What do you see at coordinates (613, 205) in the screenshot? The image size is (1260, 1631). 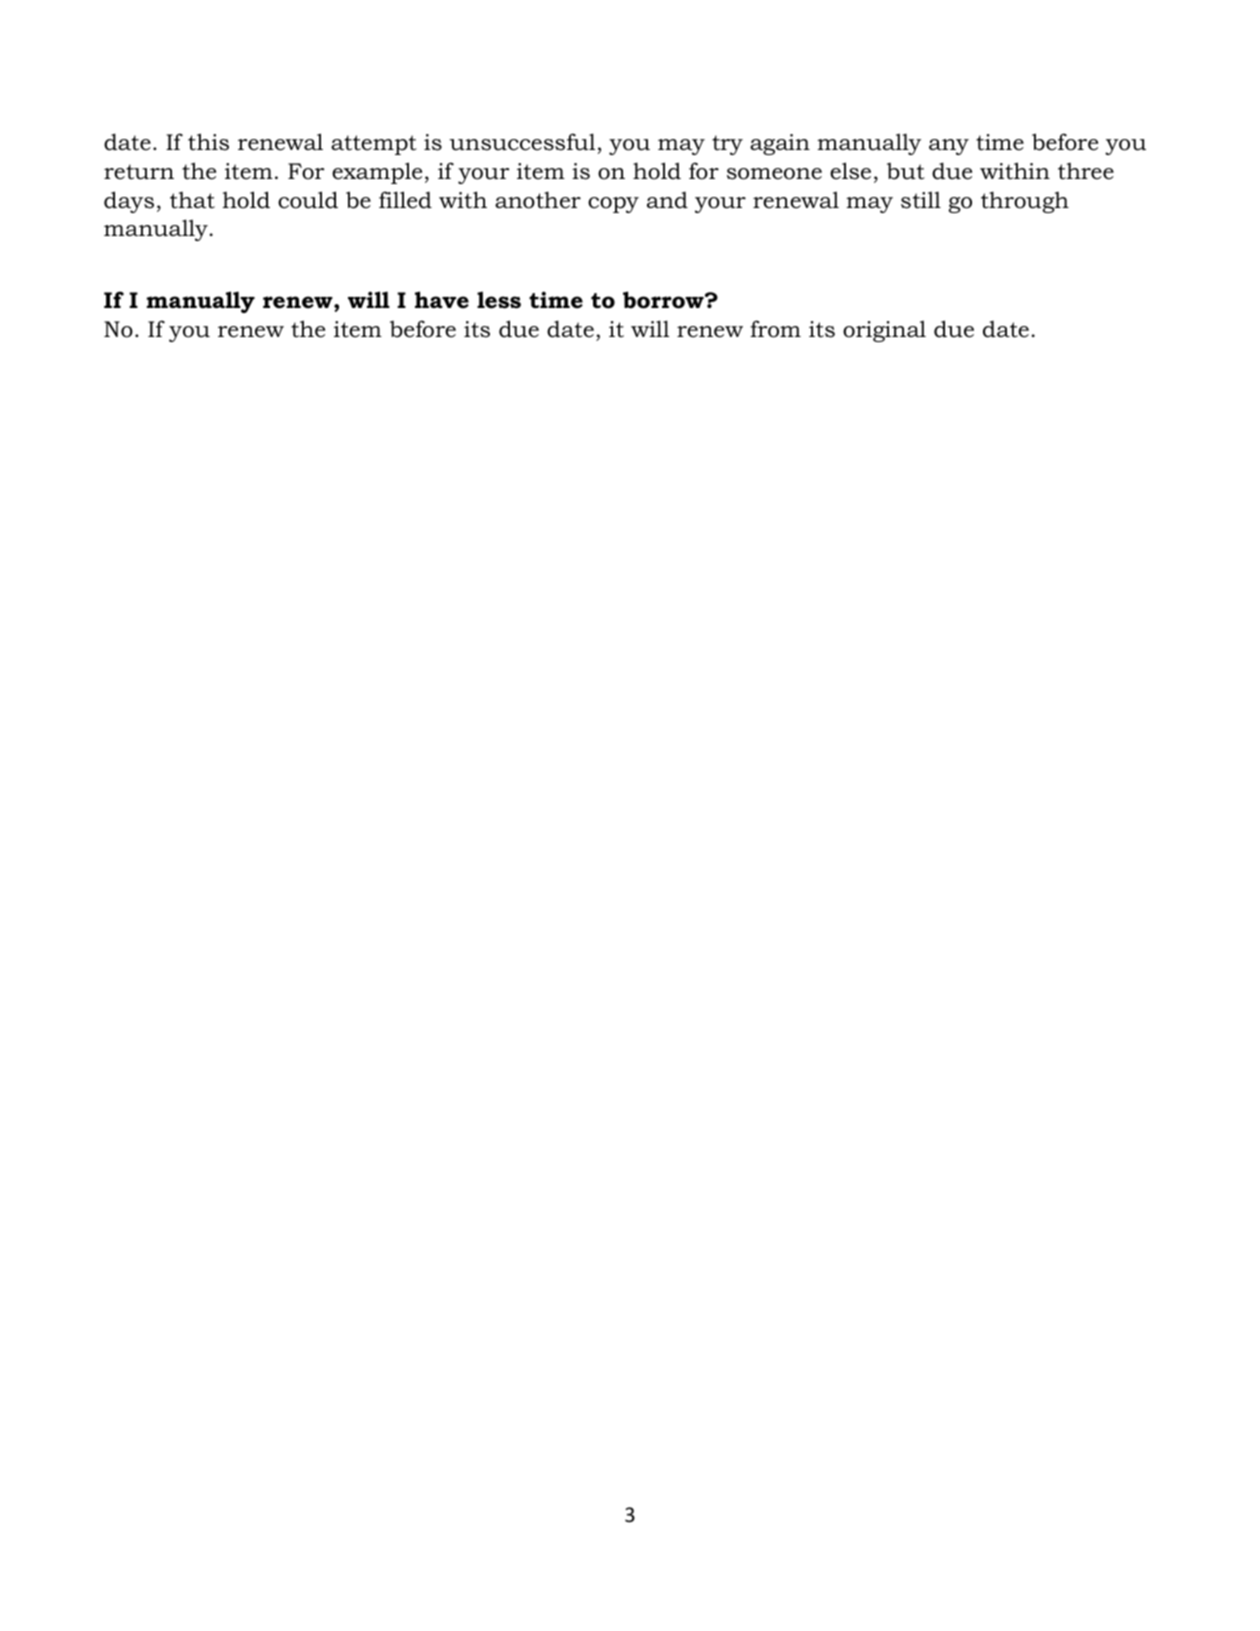 I see `copy` at bounding box center [613, 205].
